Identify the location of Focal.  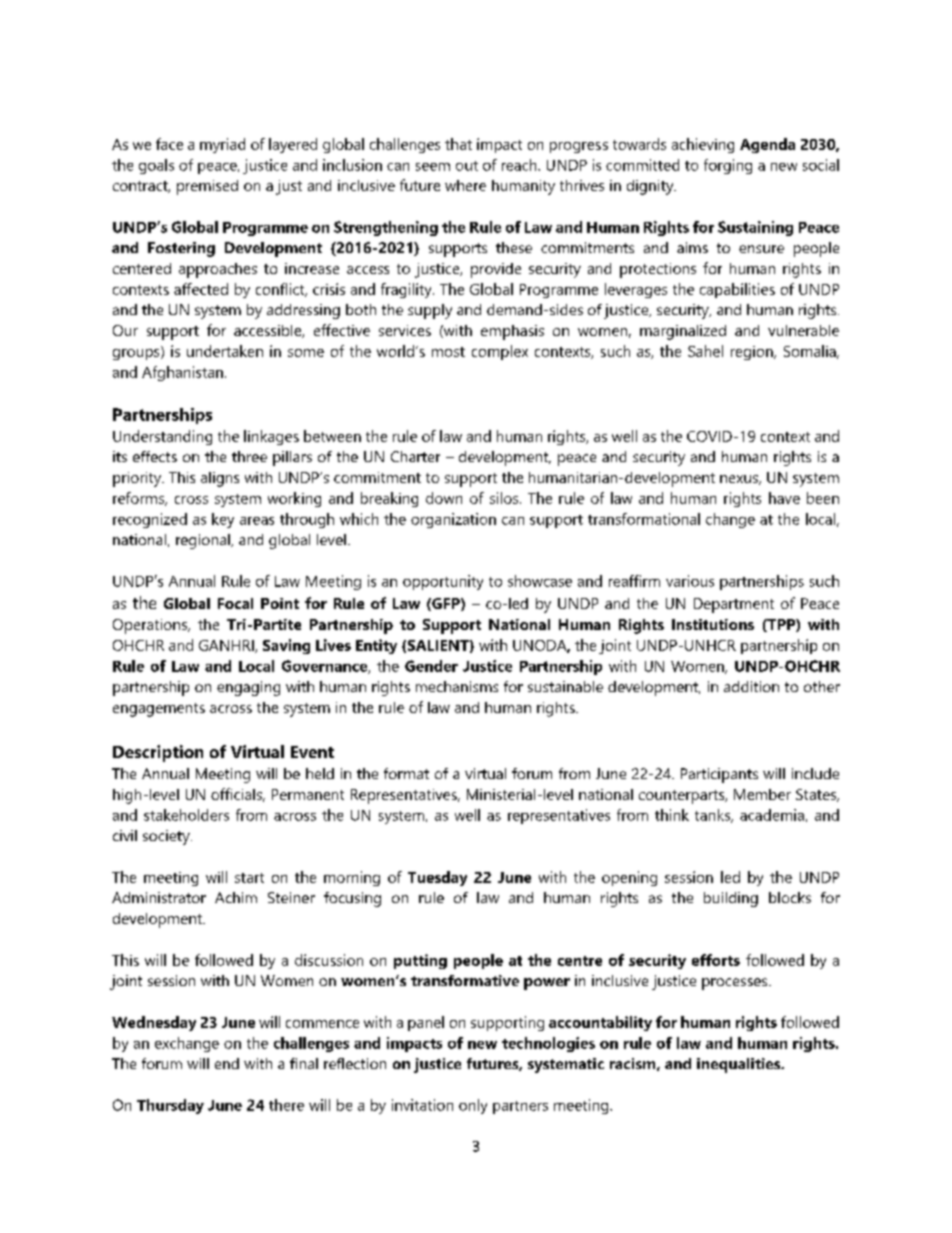
(235, 603).
